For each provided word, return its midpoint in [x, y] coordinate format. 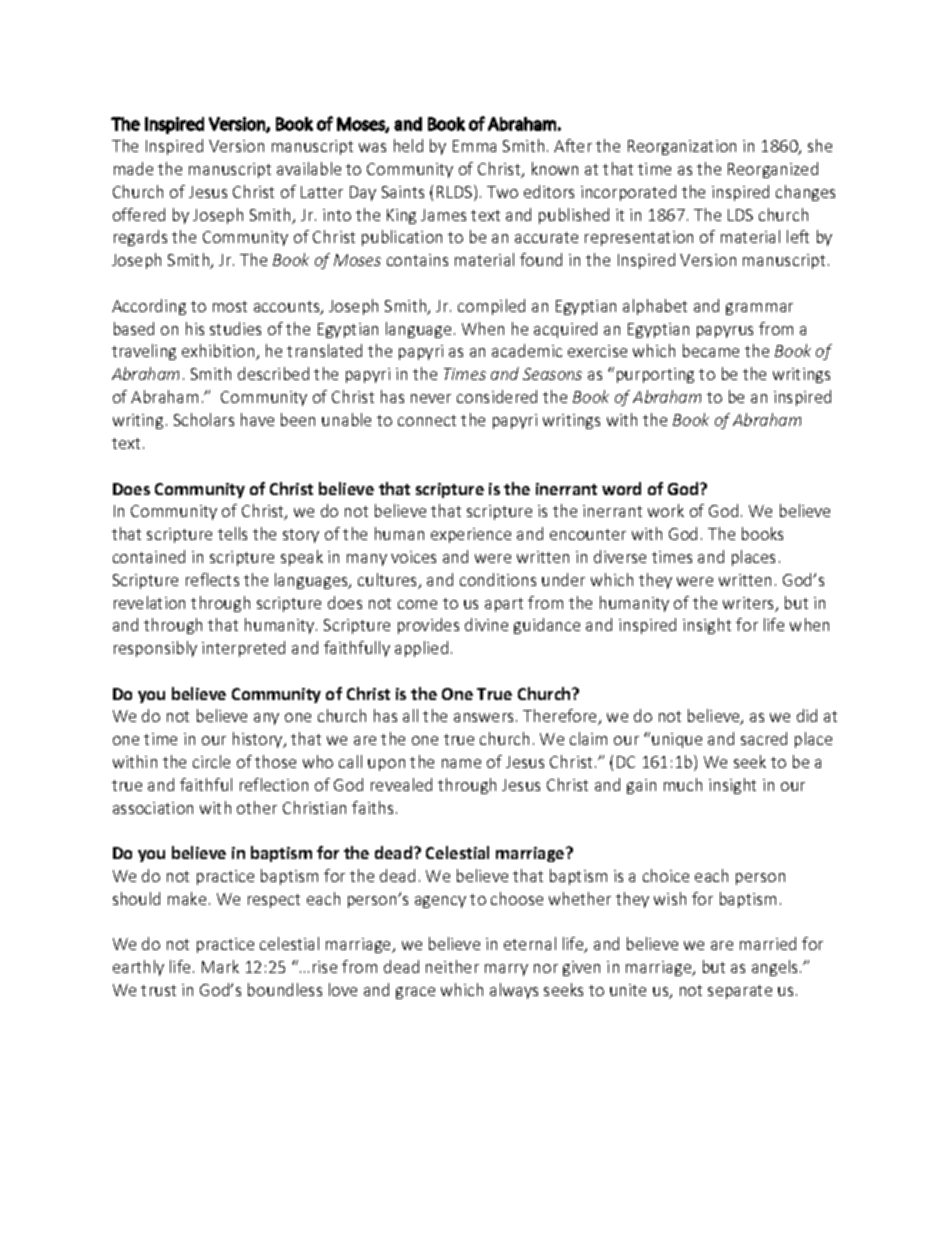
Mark [220, 966]
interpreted [243, 649]
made [133, 168]
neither [452, 966]
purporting [655, 375]
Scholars [204, 419]
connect [427, 420]
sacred [764, 738]
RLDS [456, 193]
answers [483, 717]
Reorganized [773, 170]
